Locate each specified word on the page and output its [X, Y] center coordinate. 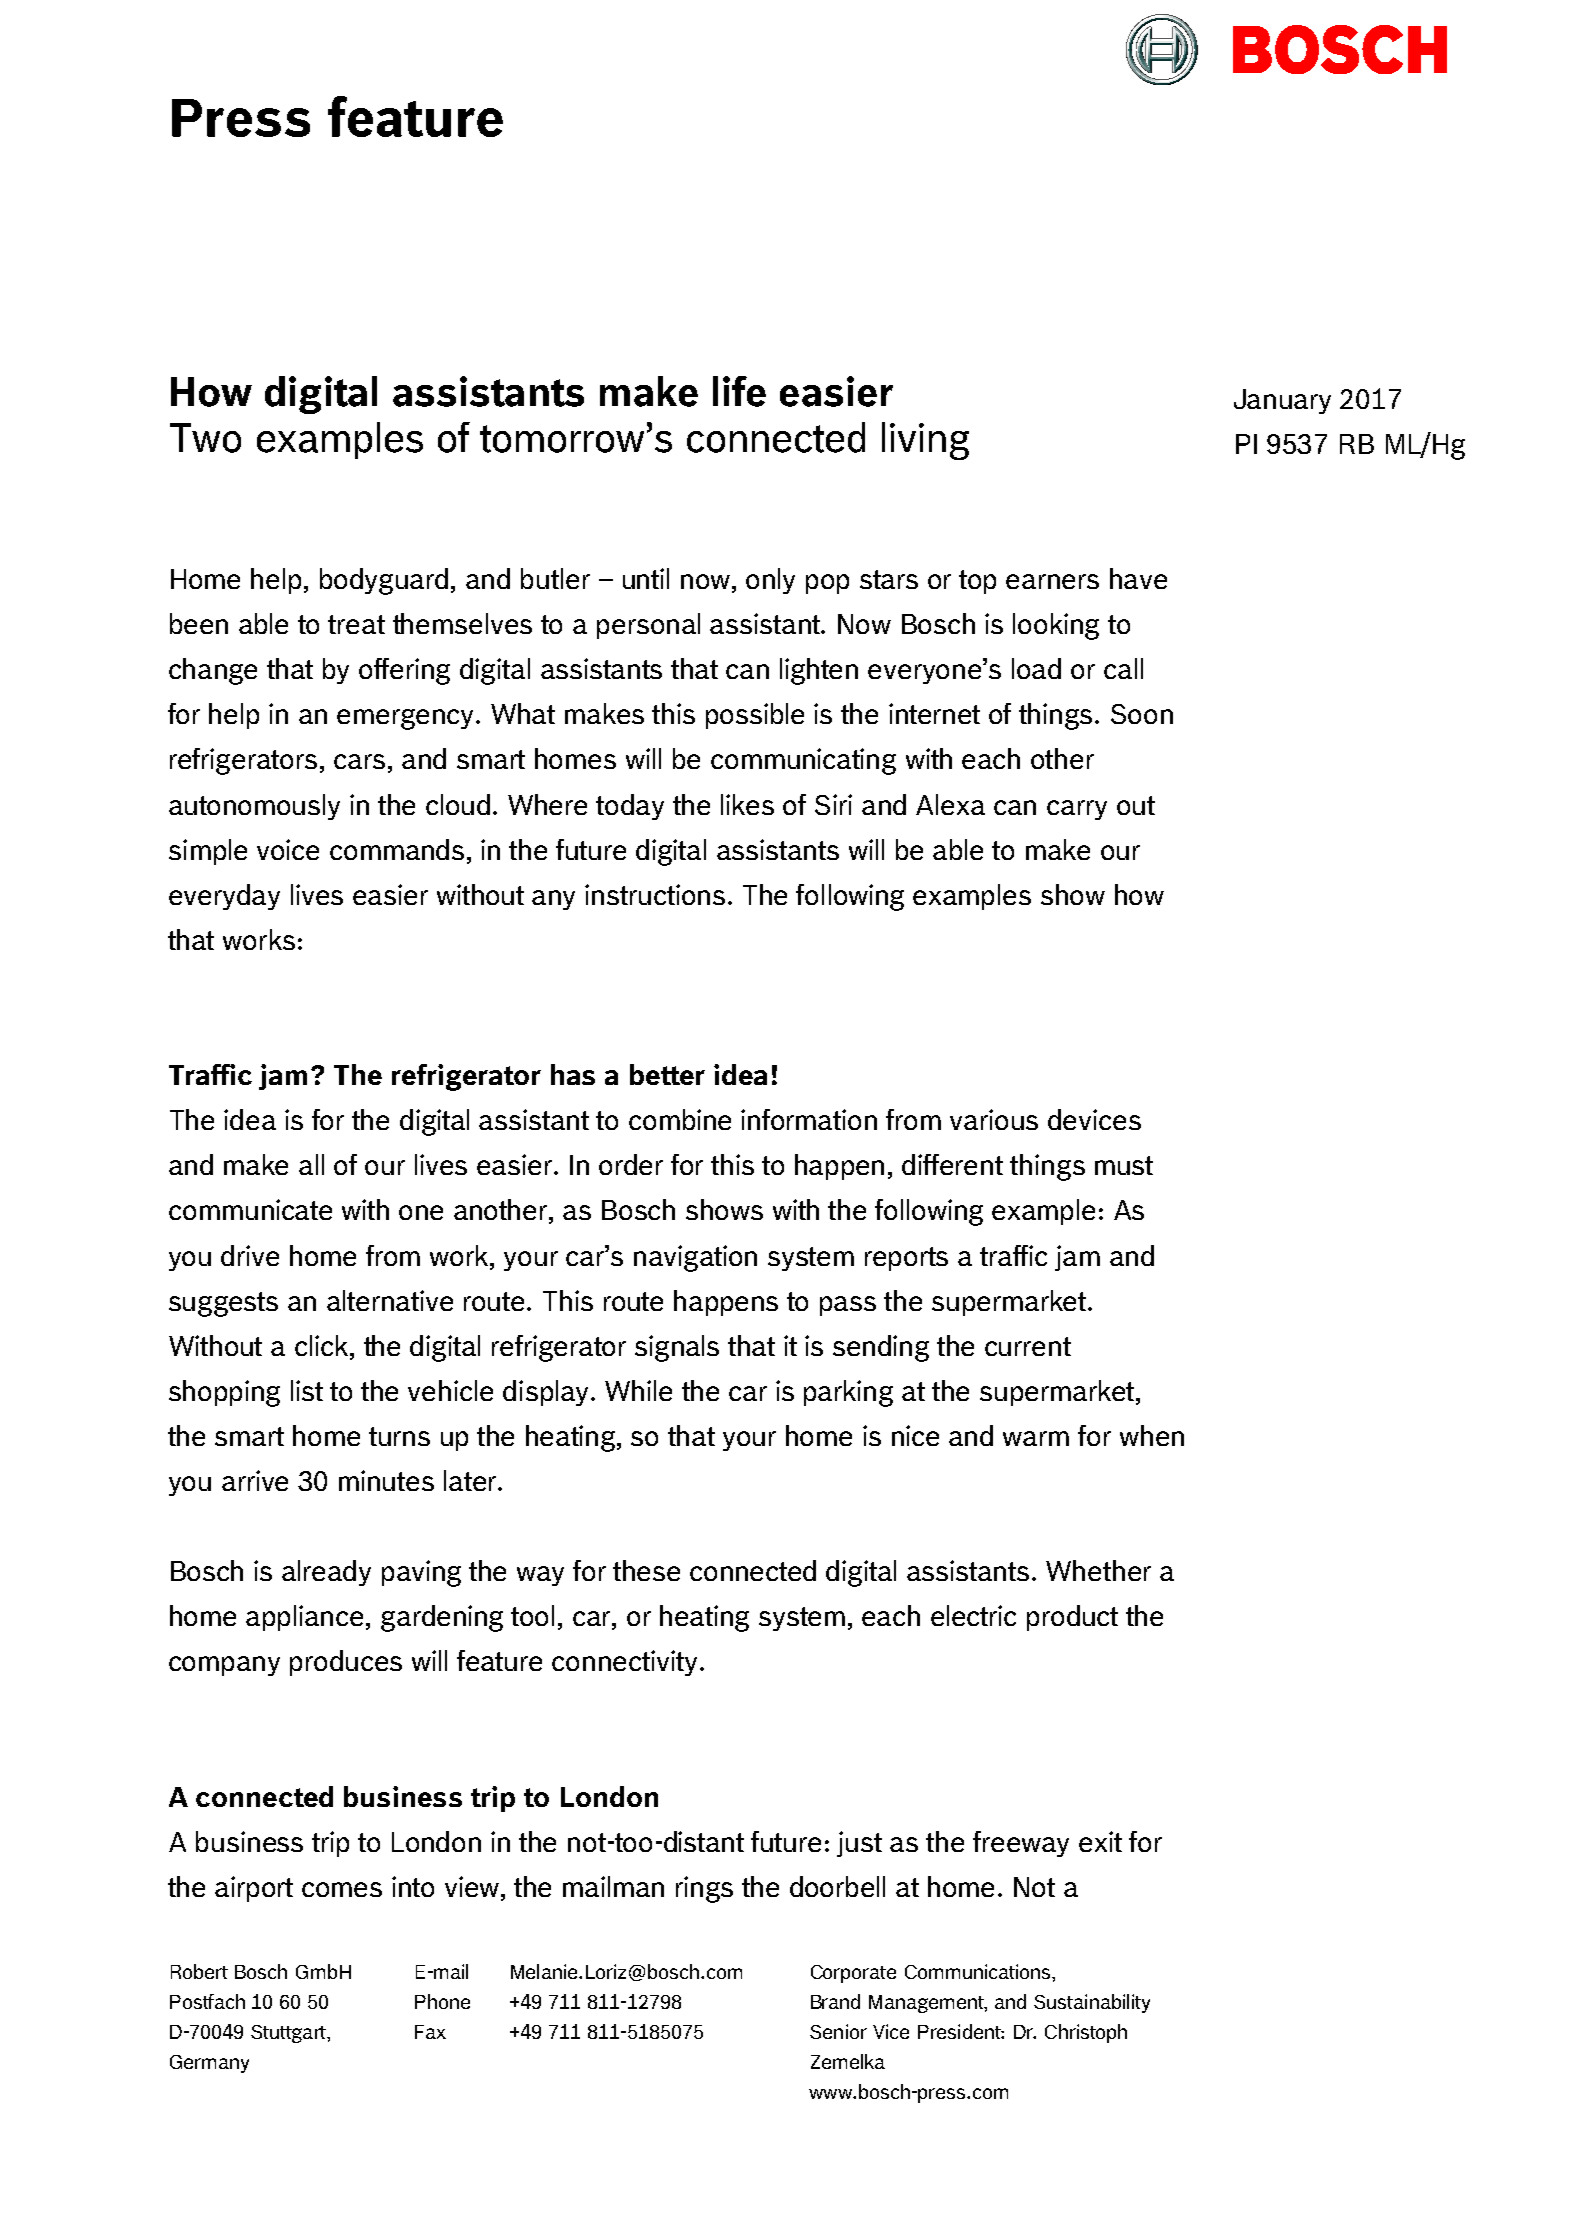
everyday [224, 897]
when [1152, 1435]
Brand [835, 2001]
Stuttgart [289, 2034]
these [646, 1570]
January [1282, 401]
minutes [386, 1480]
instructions [655, 894]
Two [205, 438]
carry [1077, 810]
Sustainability [1092, 2003]
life [739, 391]
